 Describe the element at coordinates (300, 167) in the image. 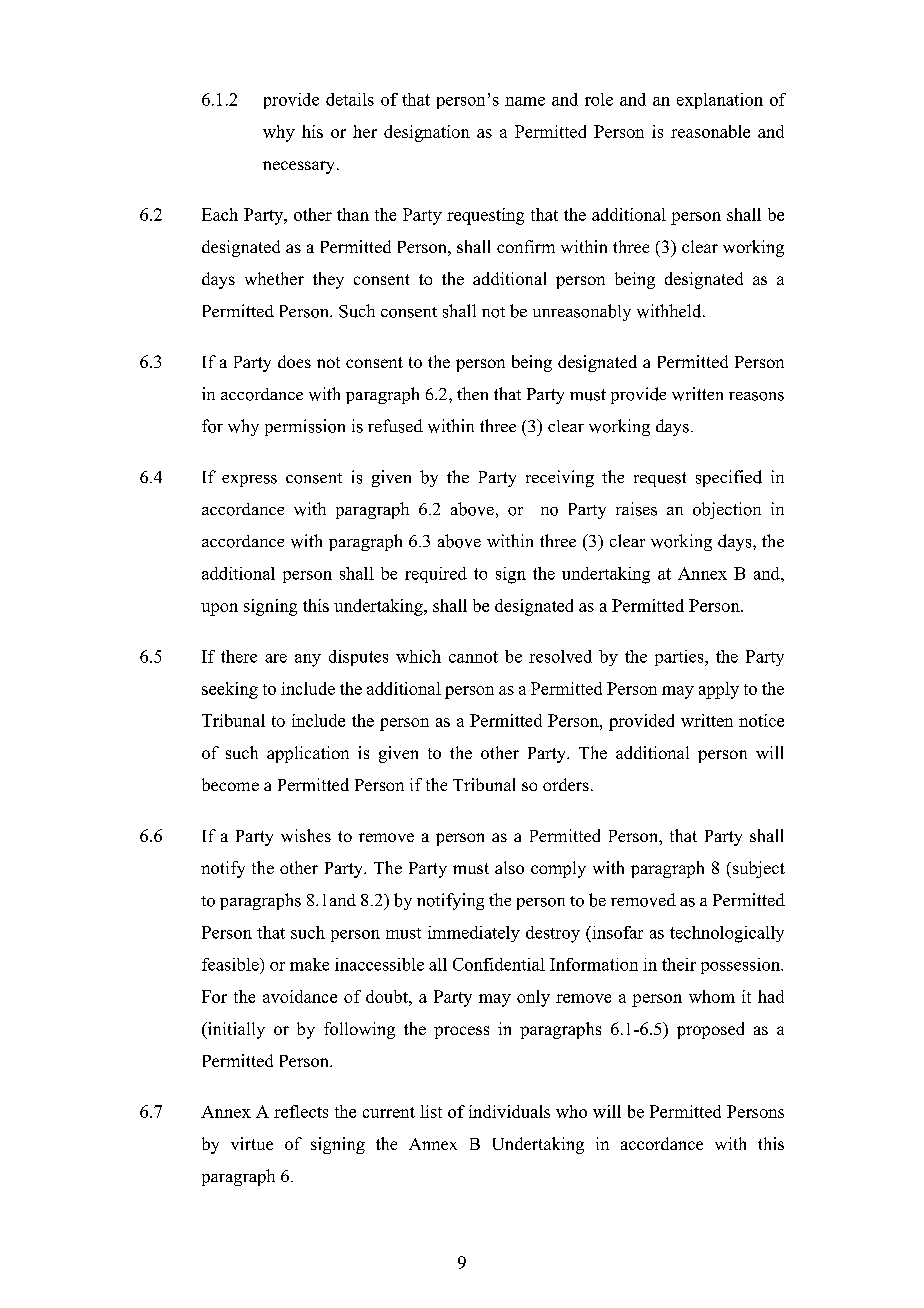

I see `necessary` at that location.
